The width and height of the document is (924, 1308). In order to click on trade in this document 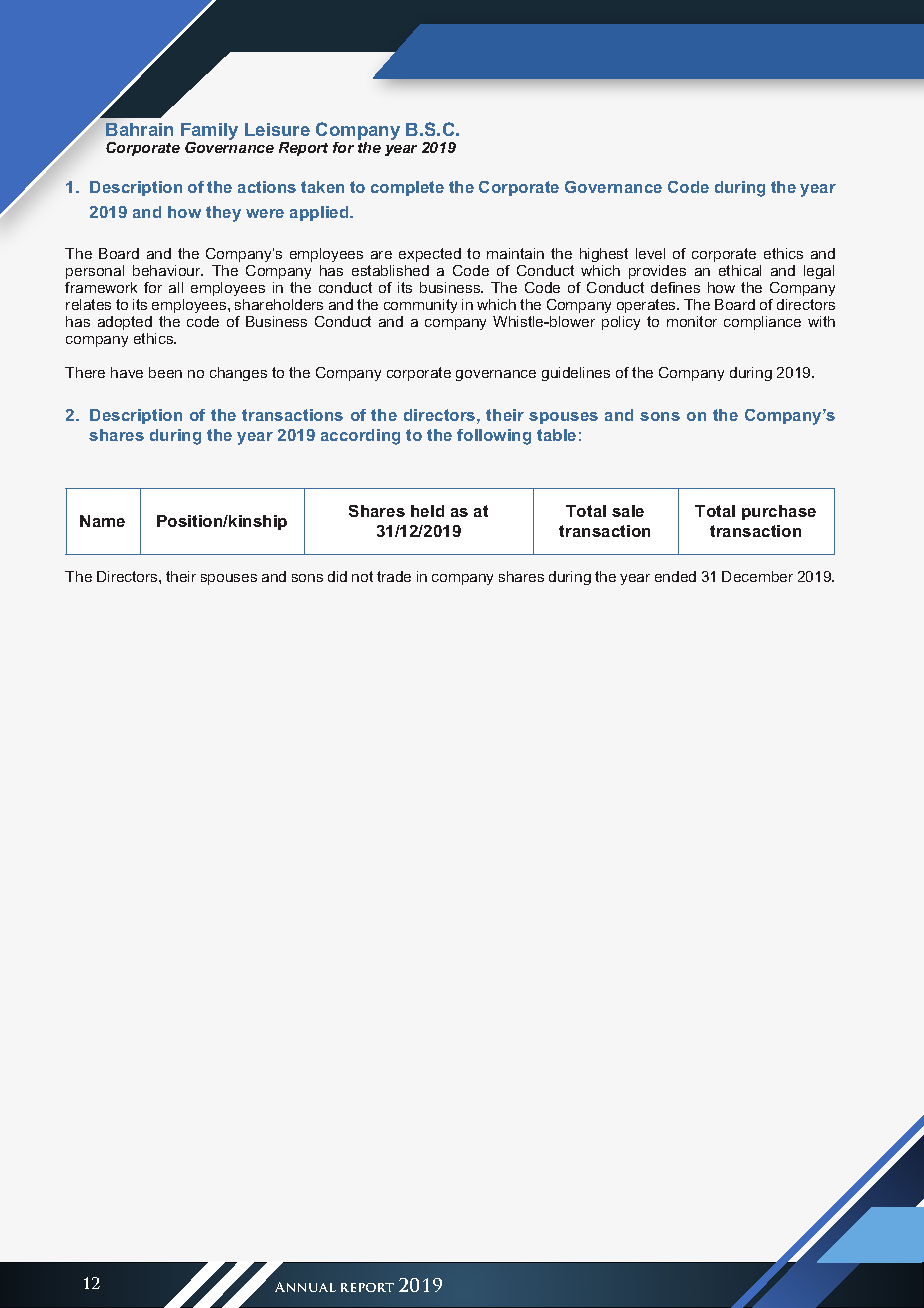, I will do `click(394, 576)`.
